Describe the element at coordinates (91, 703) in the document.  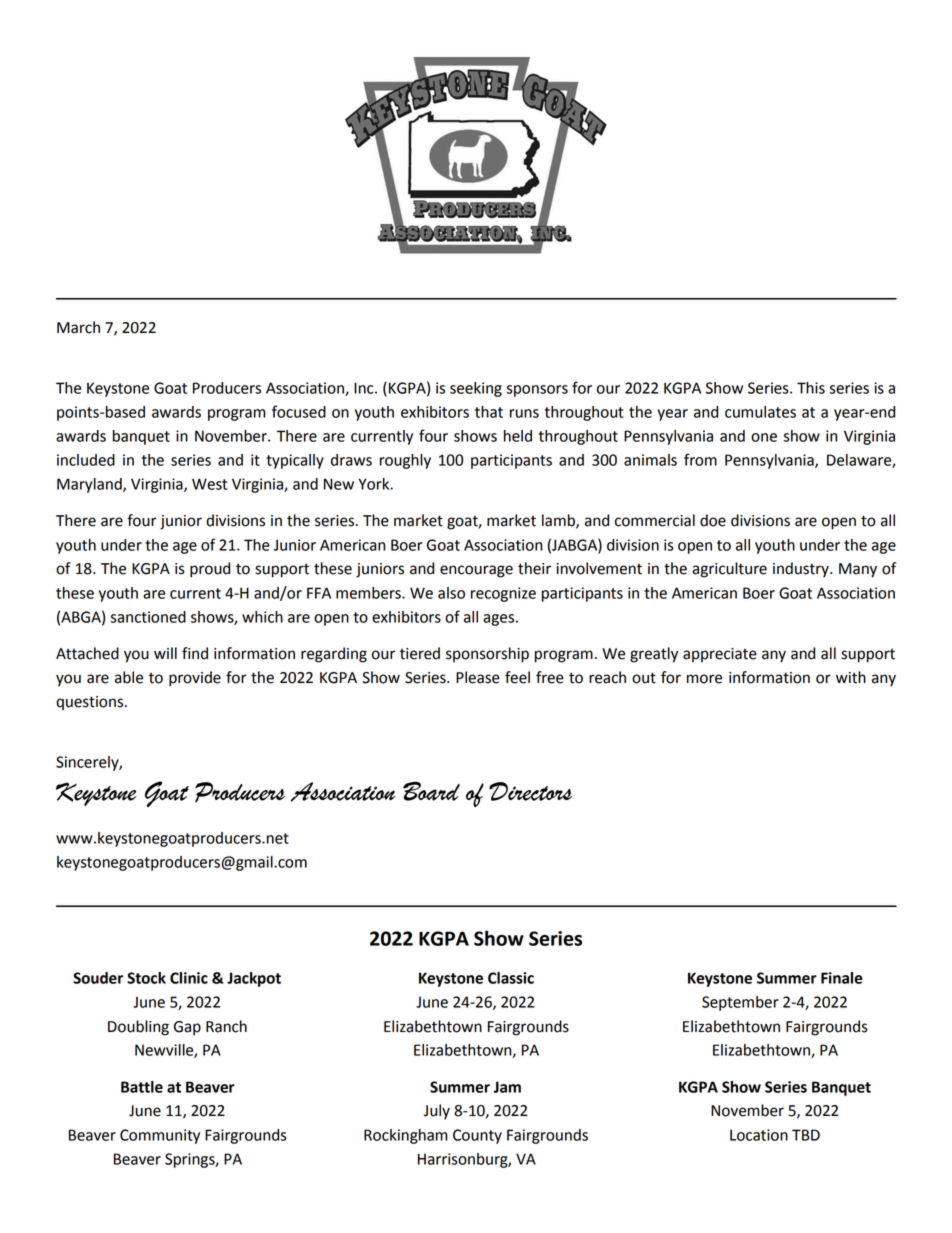
I see `questions` at that location.
